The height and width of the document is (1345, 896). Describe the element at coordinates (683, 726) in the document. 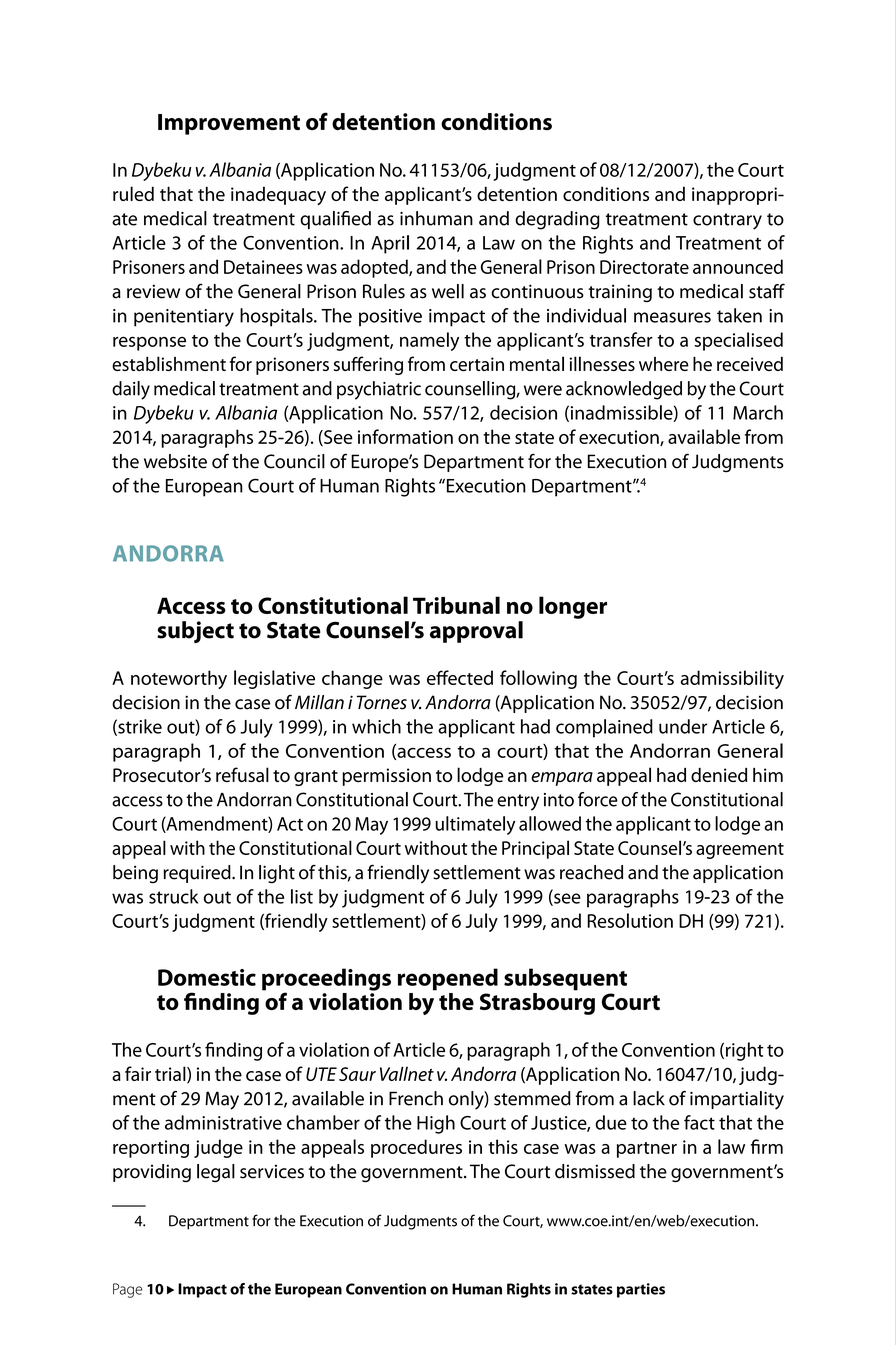

I see `under` at that location.
